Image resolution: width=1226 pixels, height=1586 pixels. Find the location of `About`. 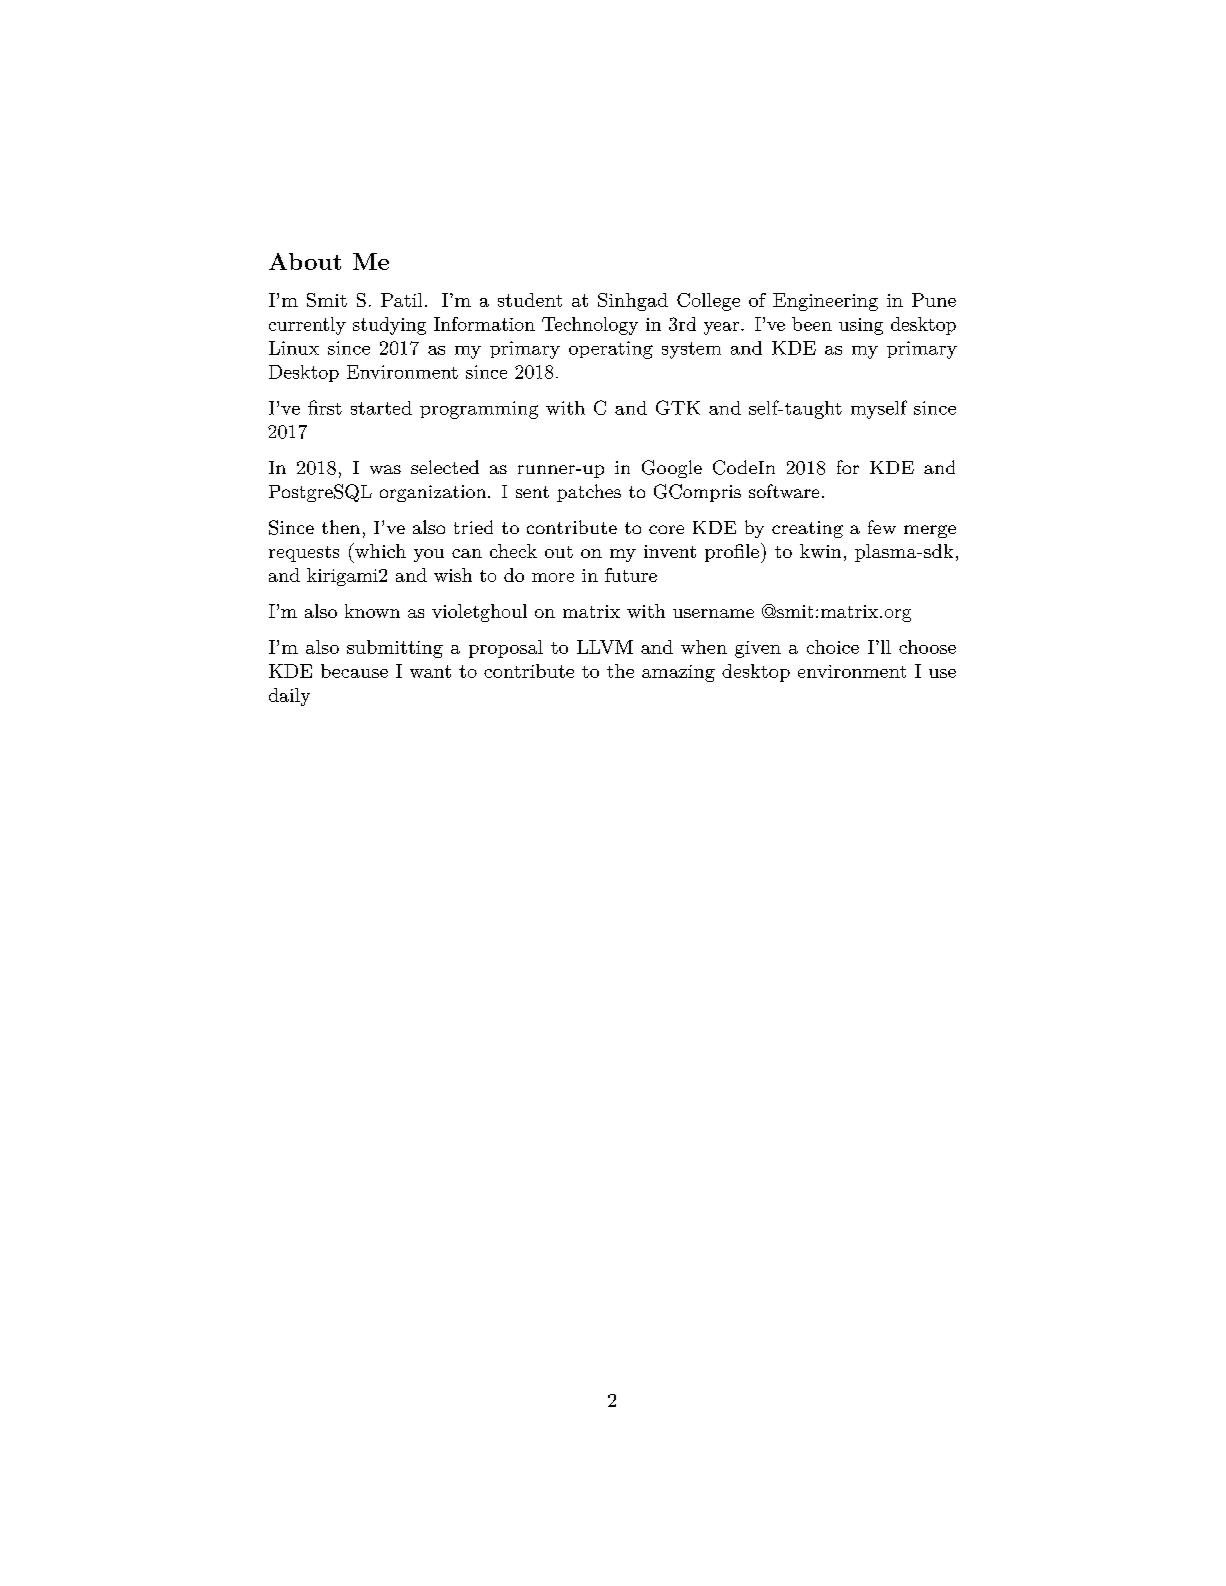

About is located at coordinates (305, 261).
